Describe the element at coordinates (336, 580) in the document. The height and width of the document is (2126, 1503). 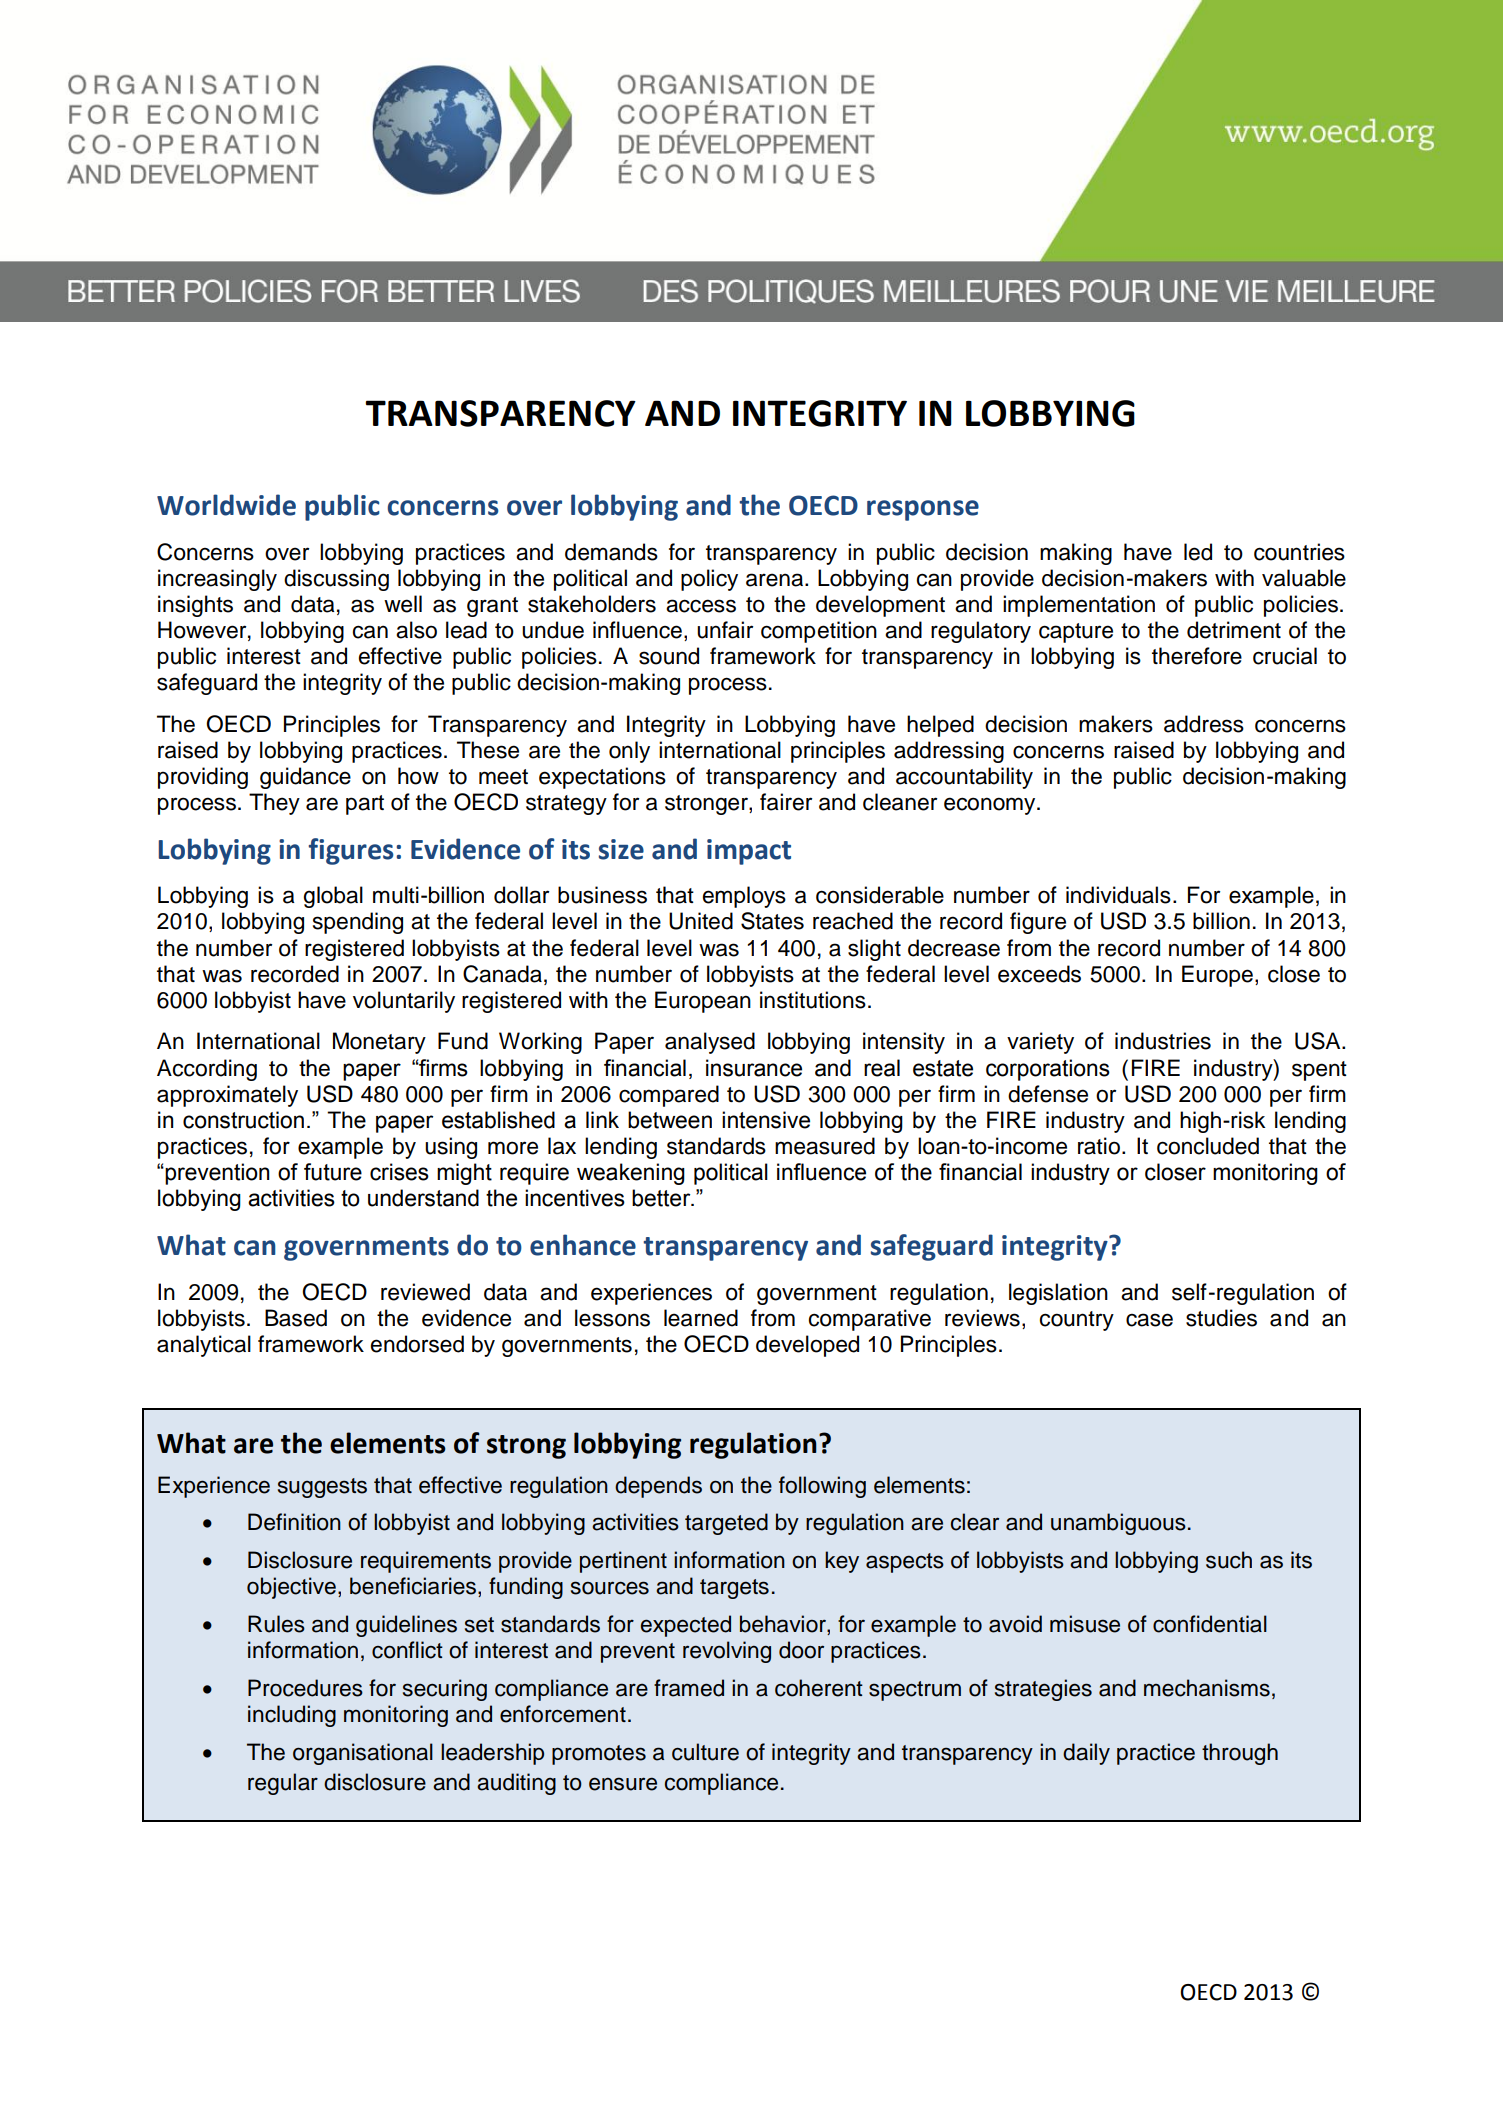
I see `discussing` at that location.
